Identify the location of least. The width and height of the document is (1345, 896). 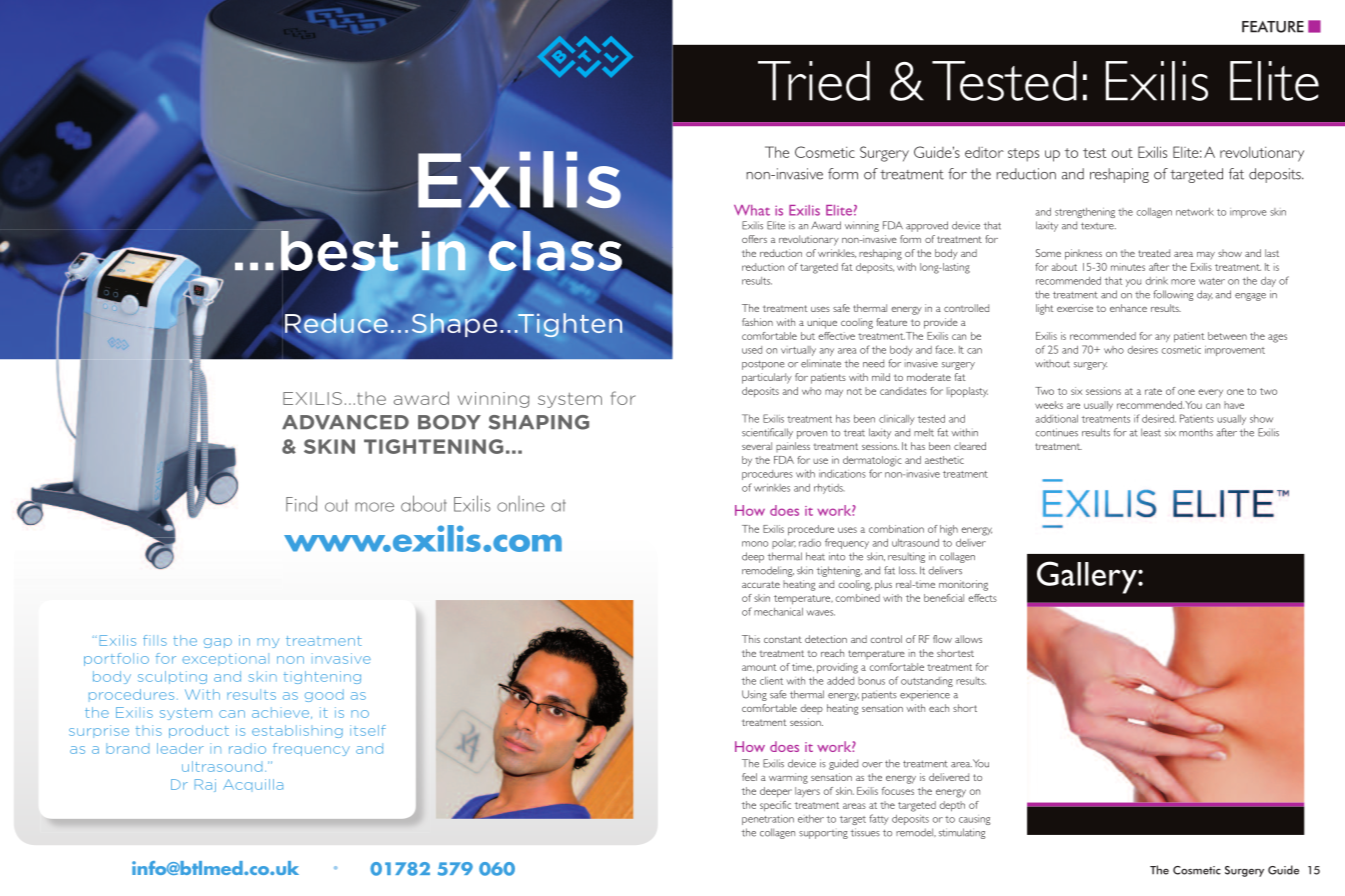
(1151, 432).
